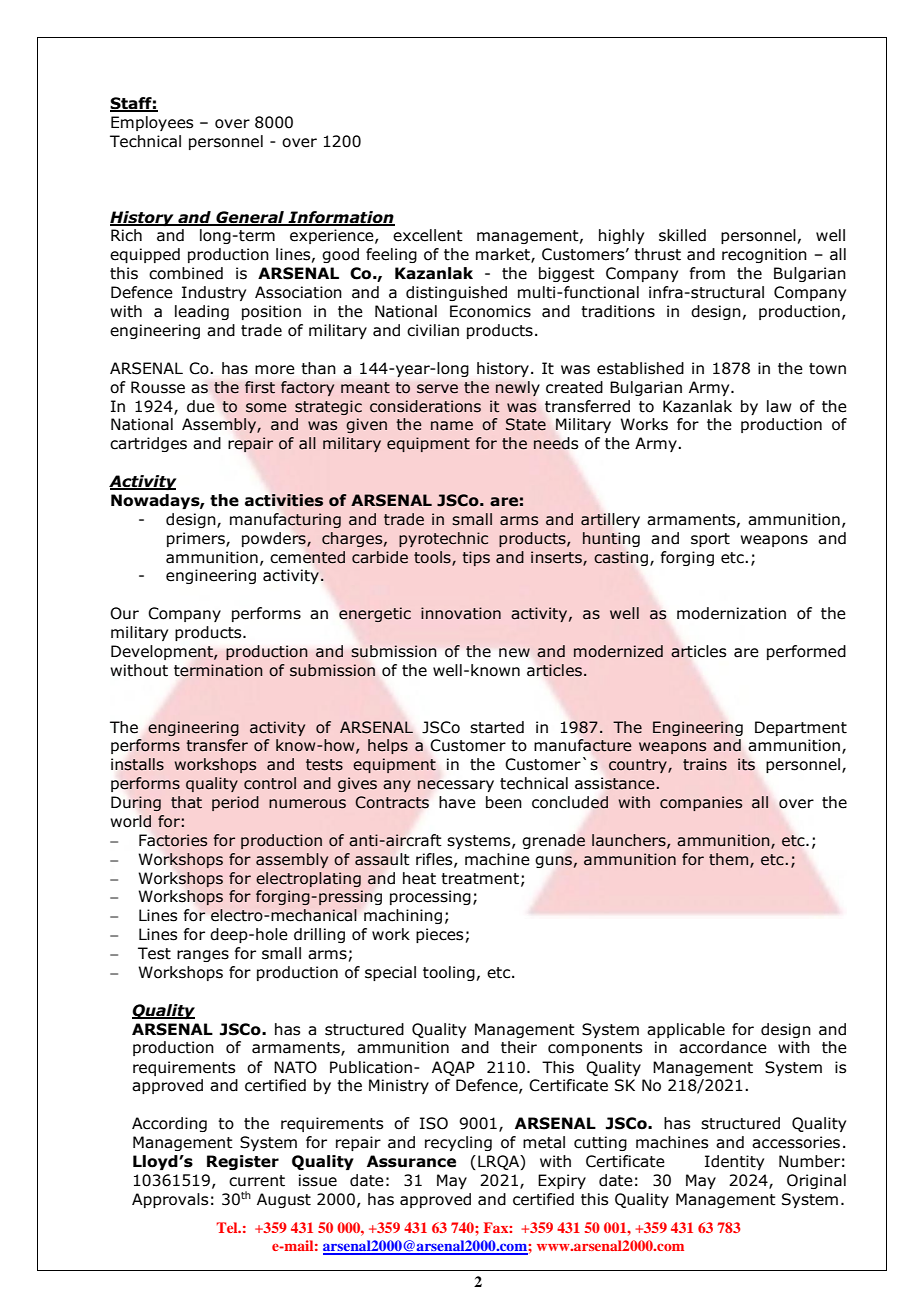 The width and height of the document is (924, 1308). Describe the element at coordinates (243, 1162) in the document. I see `Register` at that location.
